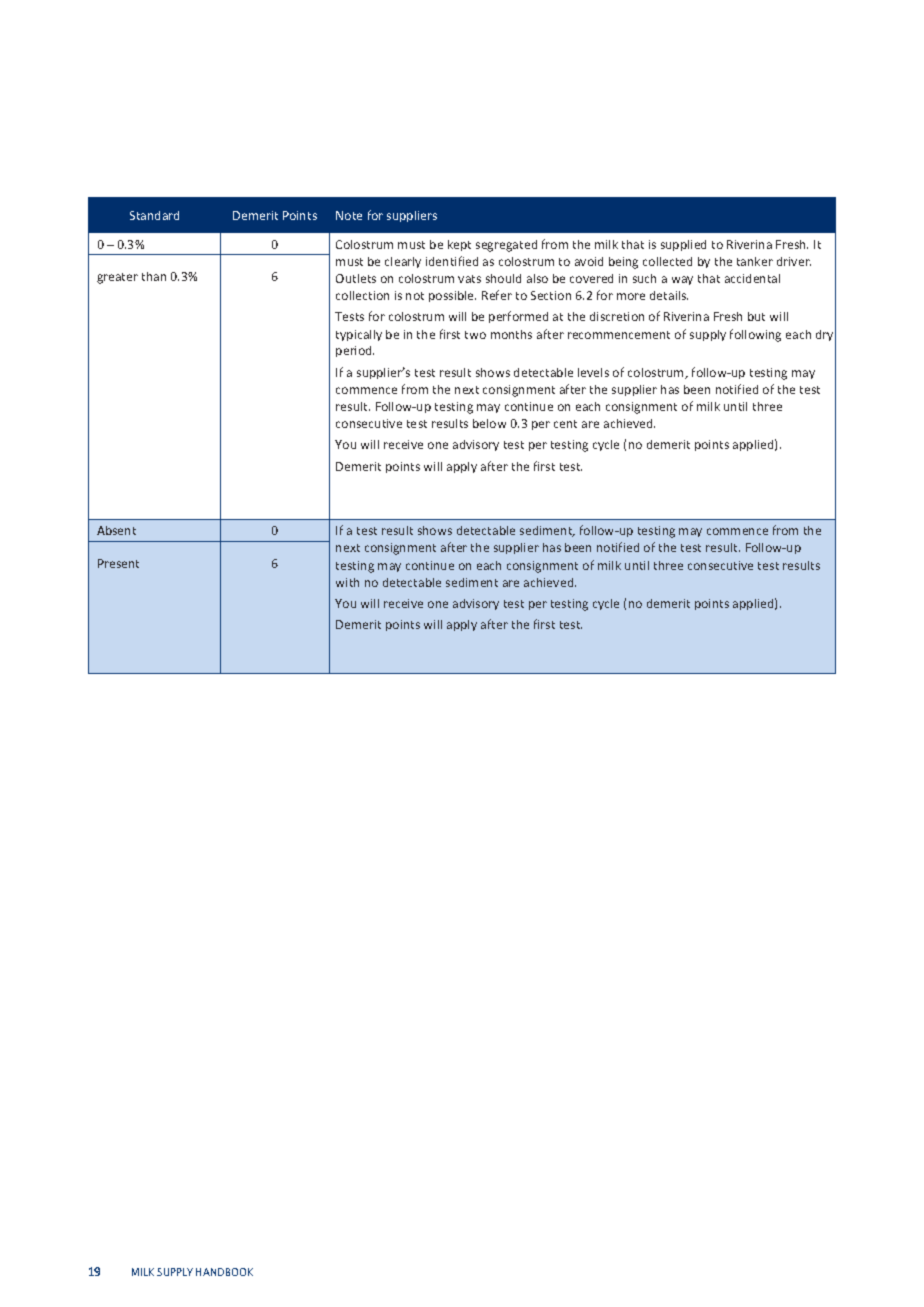 The height and width of the screenshot is (1307, 924). What do you see at coordinates (116, 530) in the screenshot?
I see `Absent` at bounding box center [116, 530].
